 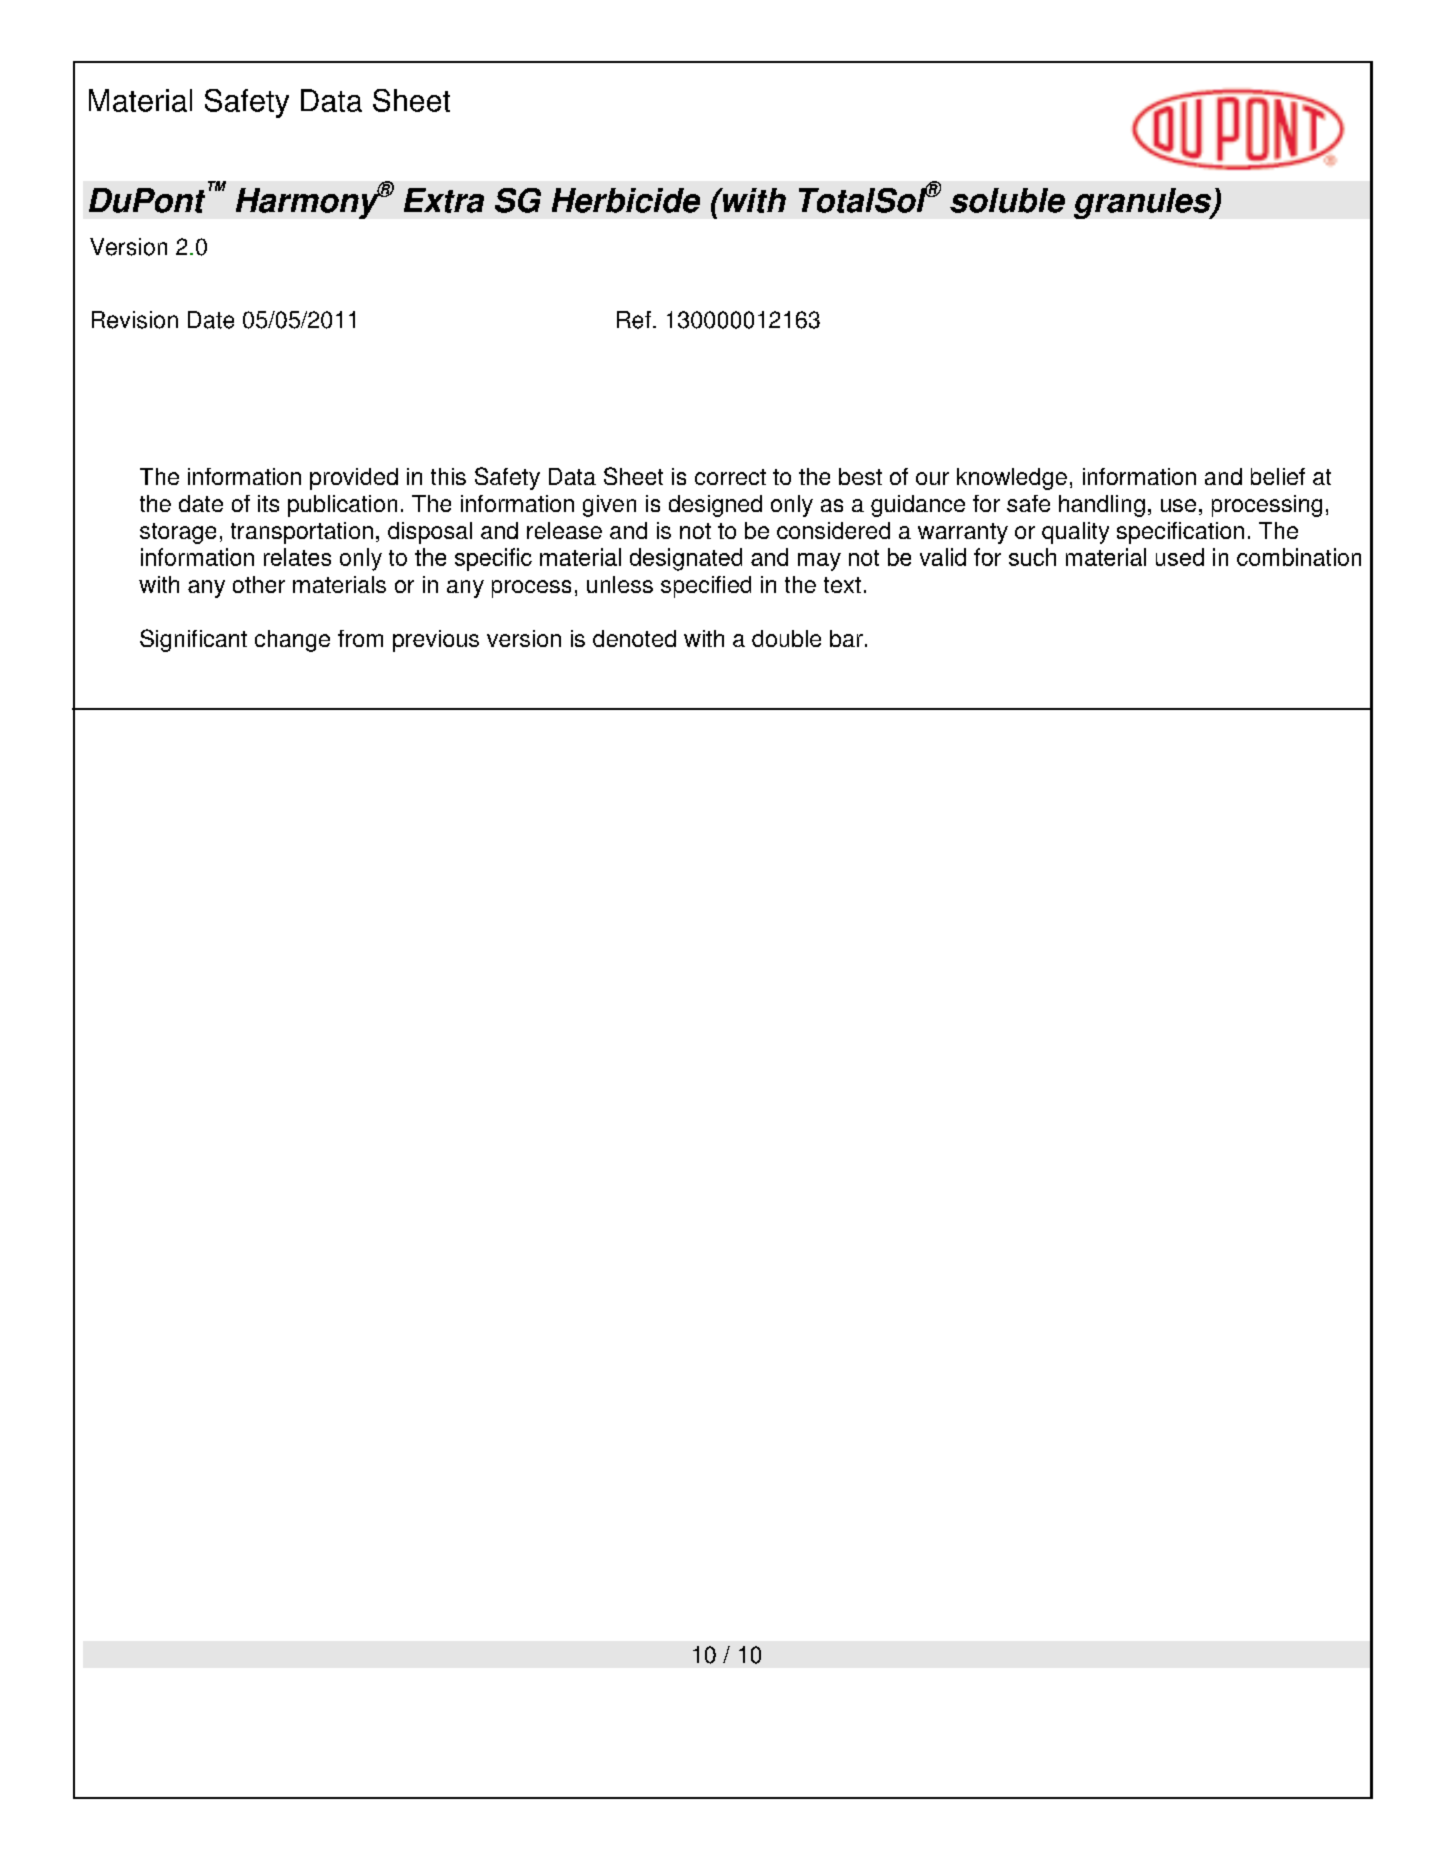 What do you see at coordinates (1278, 476) in the screenshot?
I see `belief` at bounding box center [1278, 476].
